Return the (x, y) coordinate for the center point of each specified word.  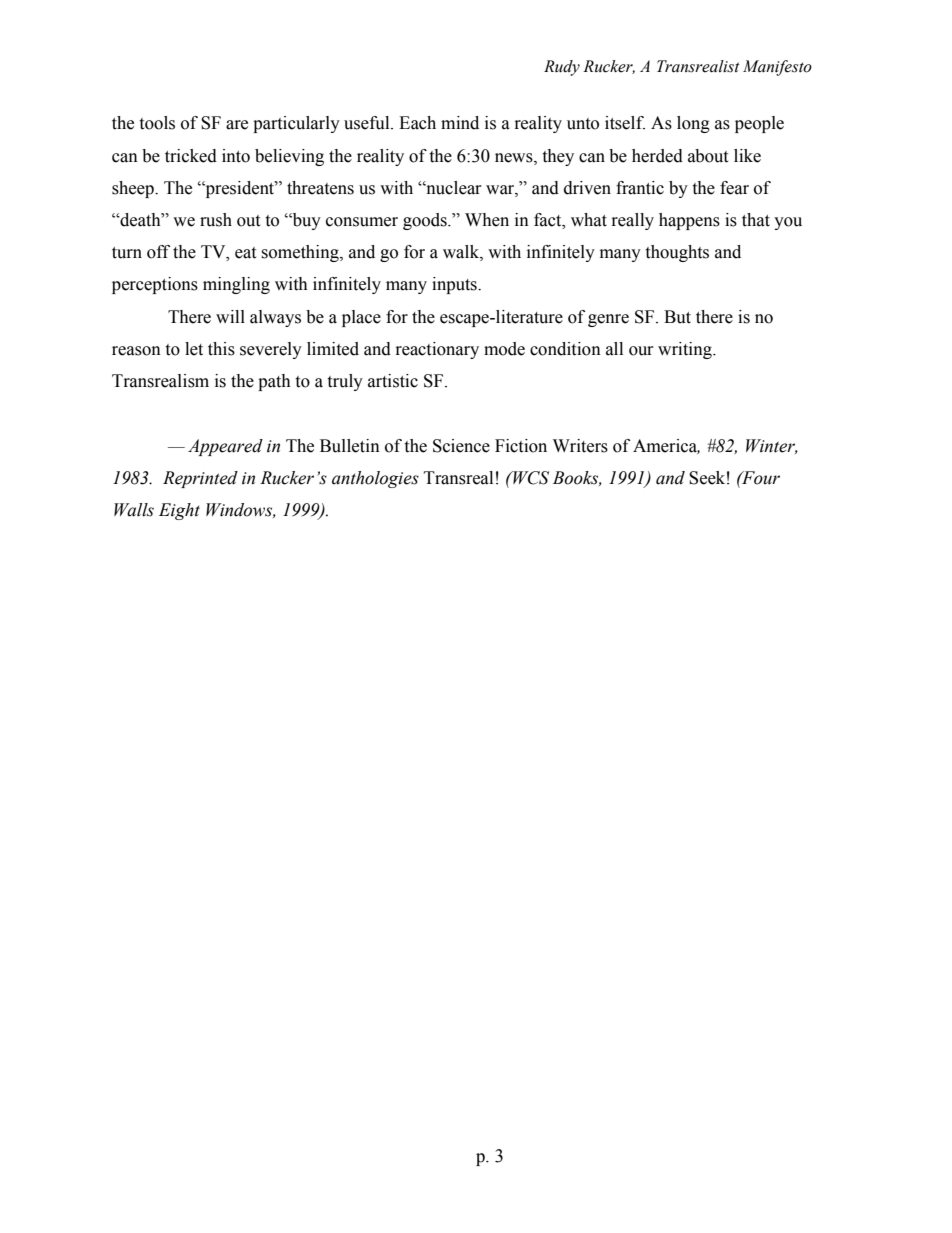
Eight (179, 511)
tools (157, 123)
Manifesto (777, 68)
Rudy (562, 68)
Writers (580, 446)
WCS (530, 478)
